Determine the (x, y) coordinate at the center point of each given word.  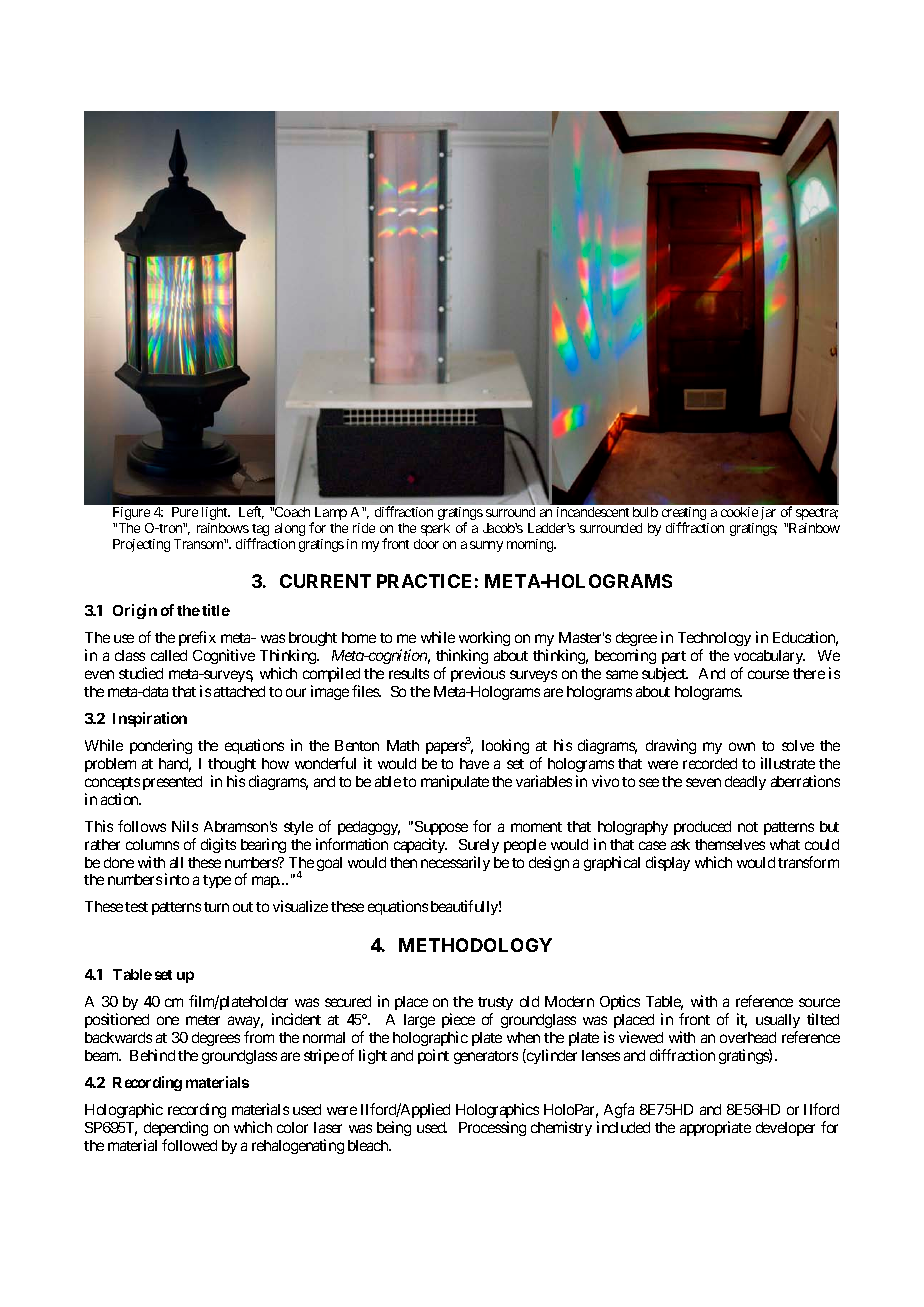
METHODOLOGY (475, 945)
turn (216, 907)
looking (505, 746)
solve (798, 745)
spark (435, 529)
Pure (185, 512)
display (668, 863)
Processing (492, 1128)
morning (531, 545)
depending (176, 1128)
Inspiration (150, 719)
